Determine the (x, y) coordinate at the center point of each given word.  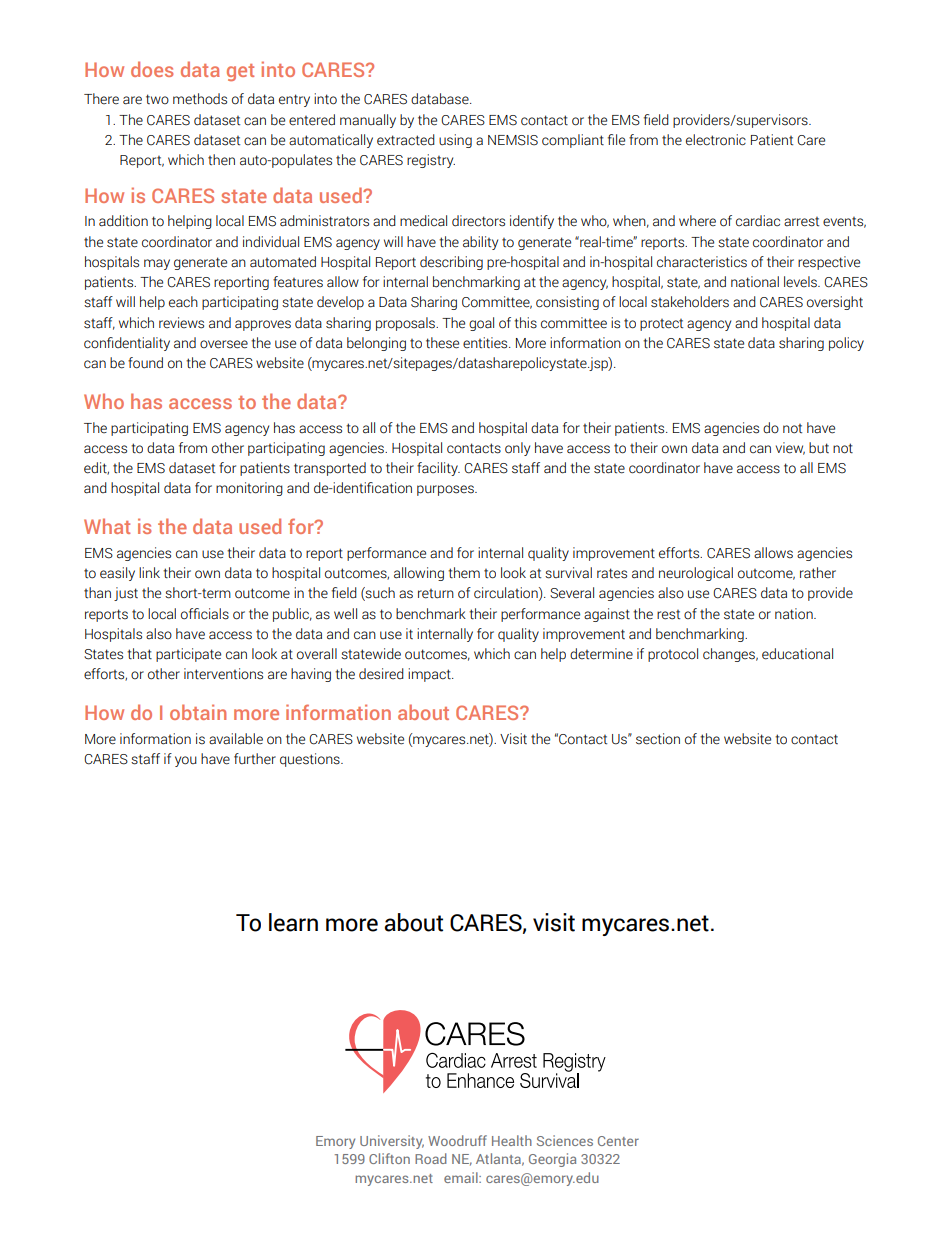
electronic (716, 140)
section (658, 739)
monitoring (249, 489)
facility (438, 469)
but (819, 448)
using (455, 141)
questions (311, 760)
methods (200, 99)
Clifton (389, 1158)
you (186, 761)
